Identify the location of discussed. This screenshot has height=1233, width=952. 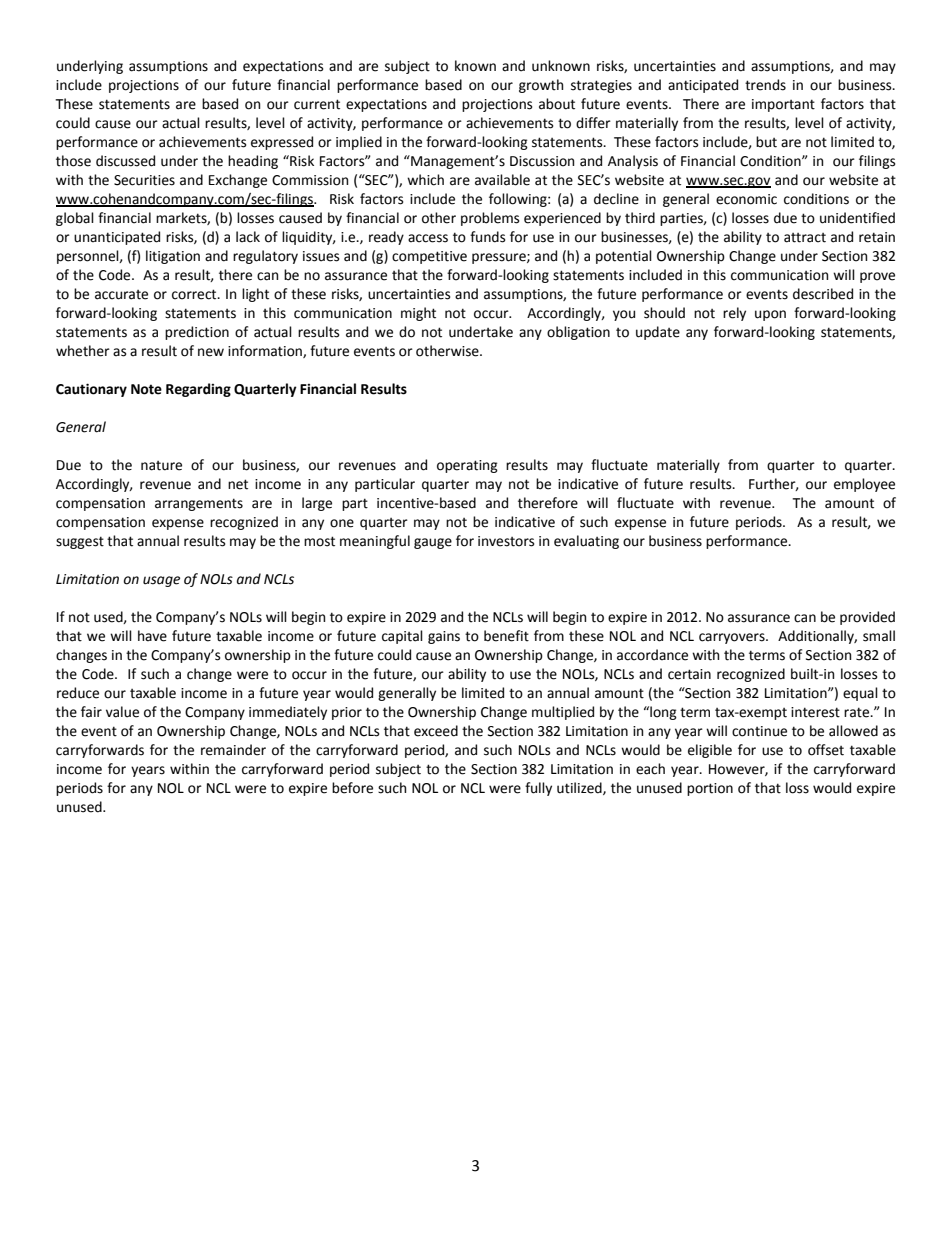
(125, 161).
